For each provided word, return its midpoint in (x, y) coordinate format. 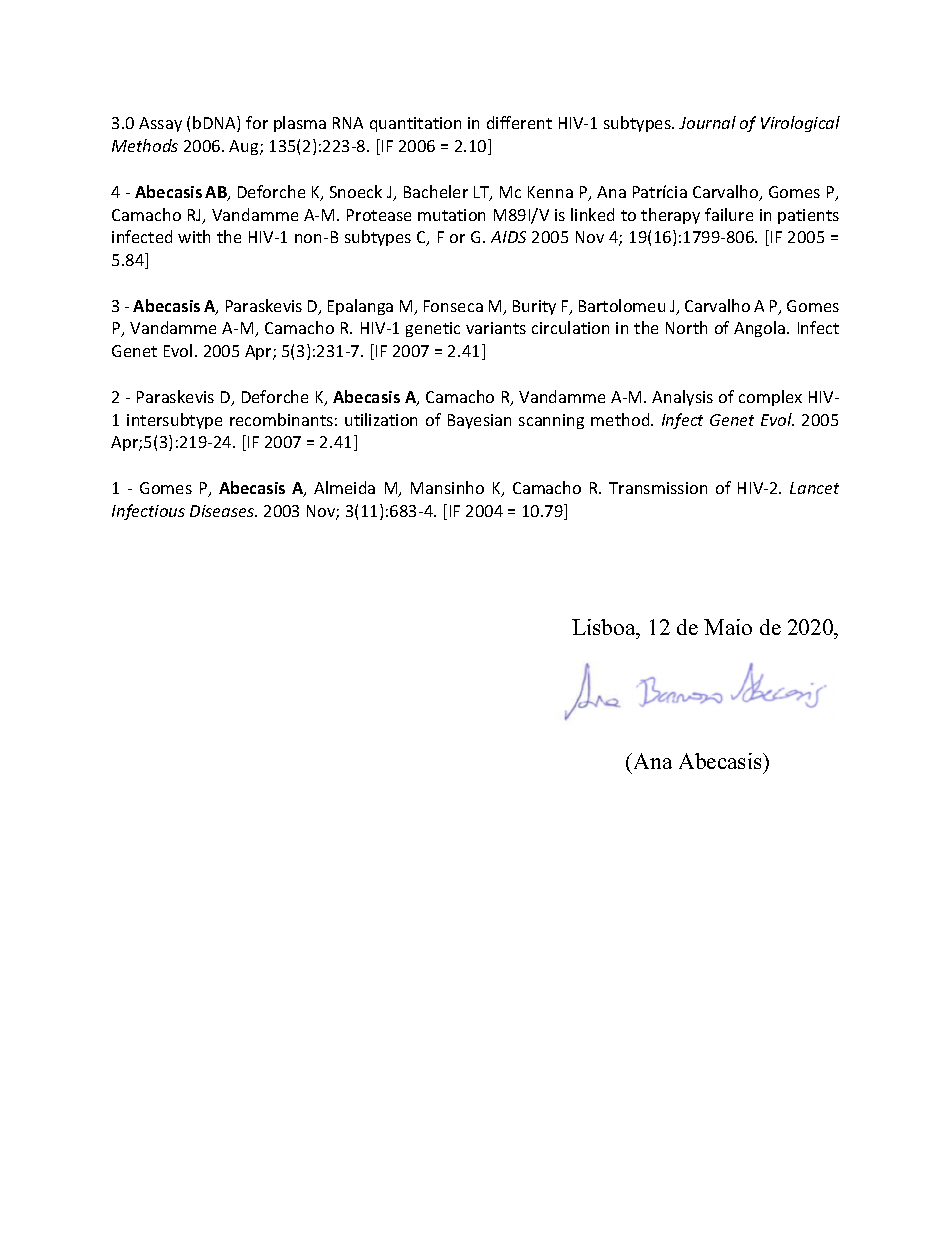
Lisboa (605, 627)
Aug (245, 147)
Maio (728, 627)
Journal (707, 122)
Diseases (223, 511)
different (519, 122)
